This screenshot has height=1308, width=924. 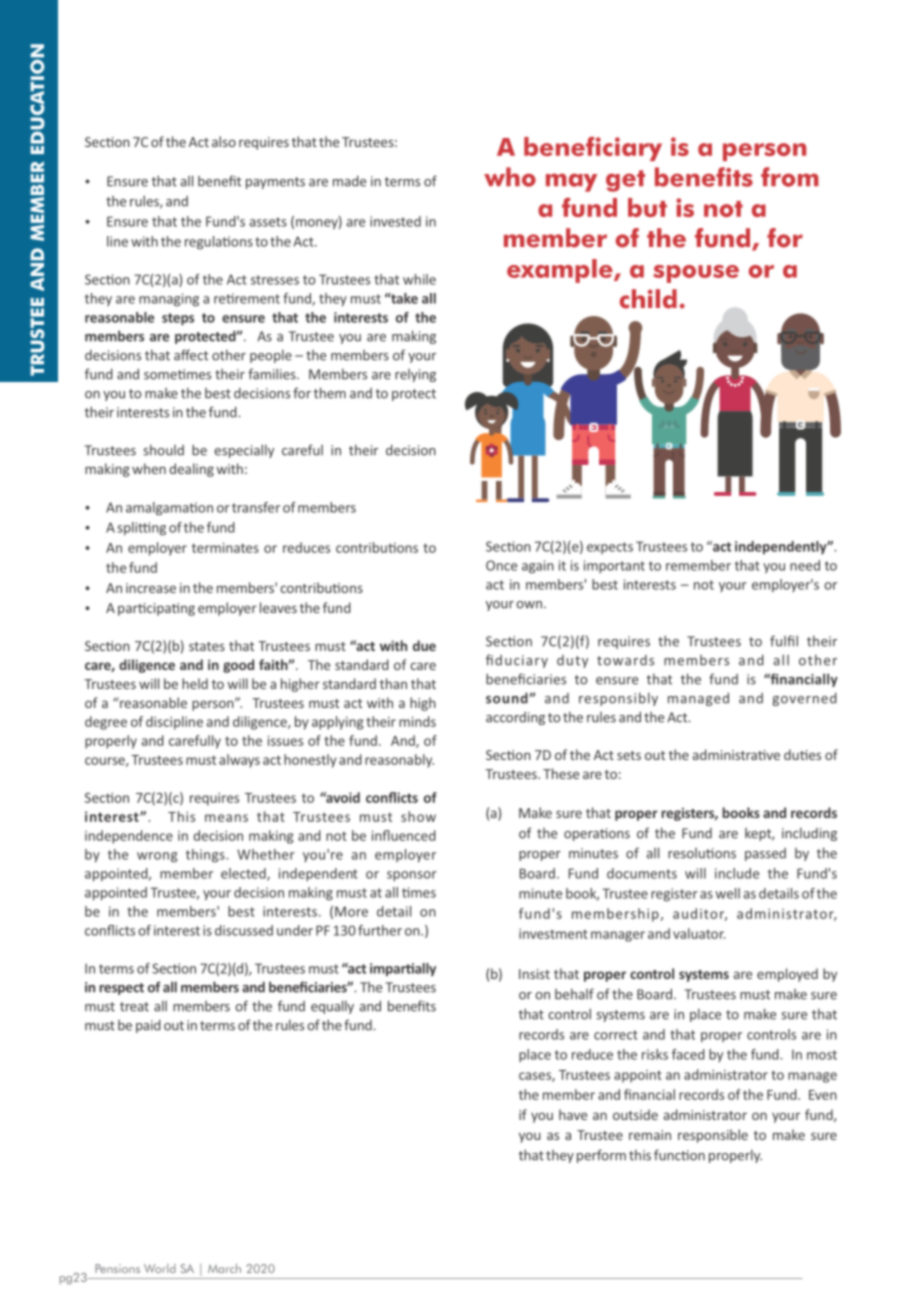 I want to click on March, so click(x=224, y=1268).
